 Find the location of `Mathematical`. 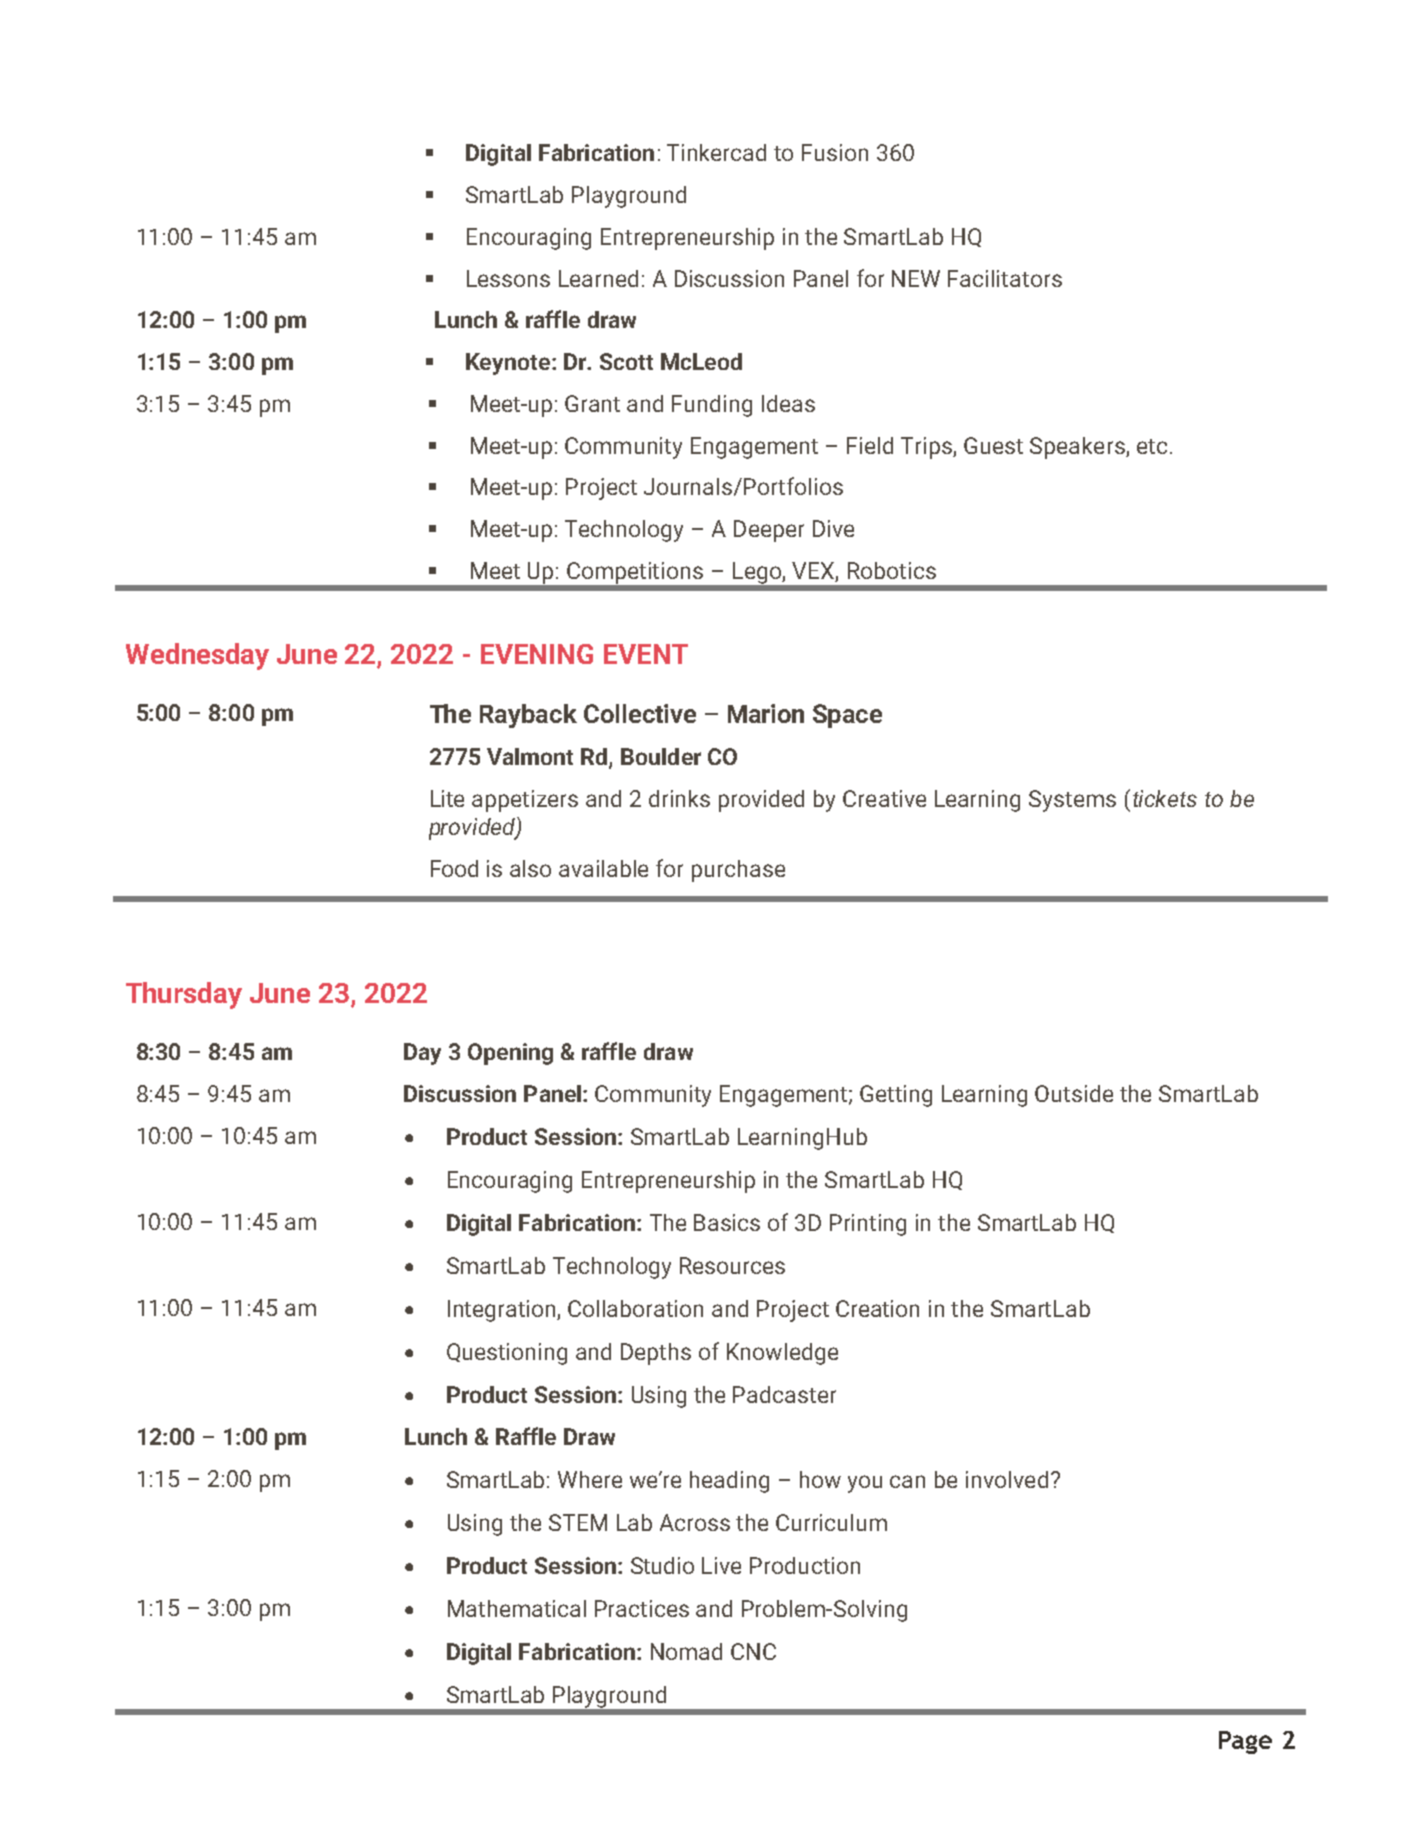

Mathematical is located at coordinates (517, 1608).
